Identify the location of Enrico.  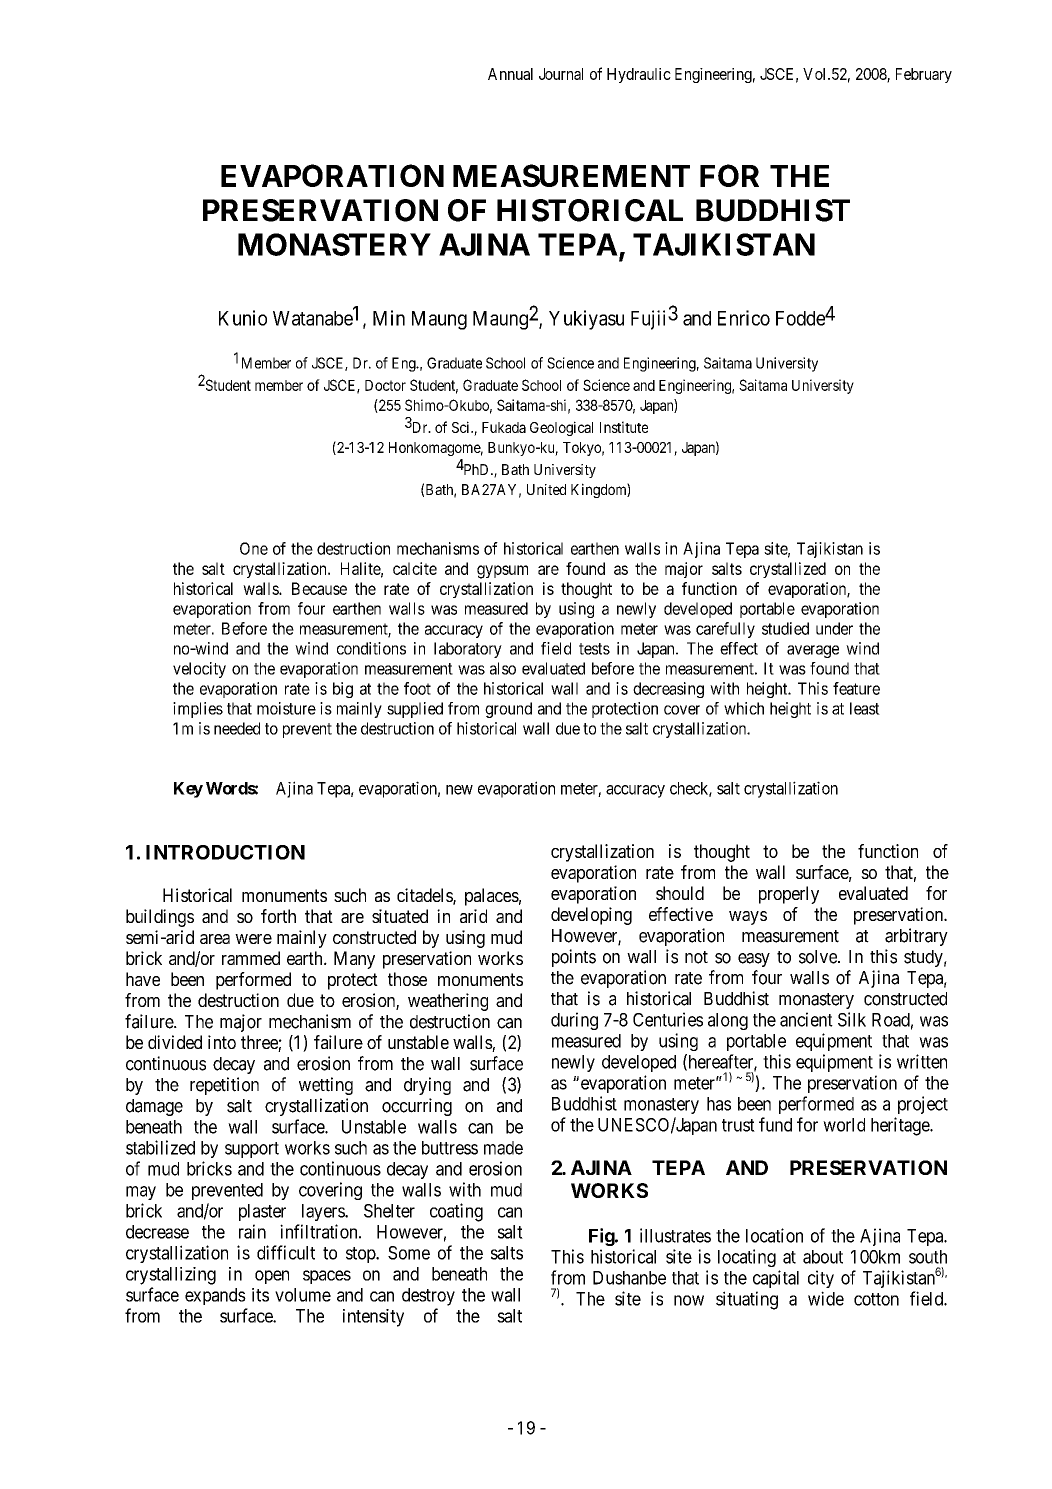
(744, 318).
